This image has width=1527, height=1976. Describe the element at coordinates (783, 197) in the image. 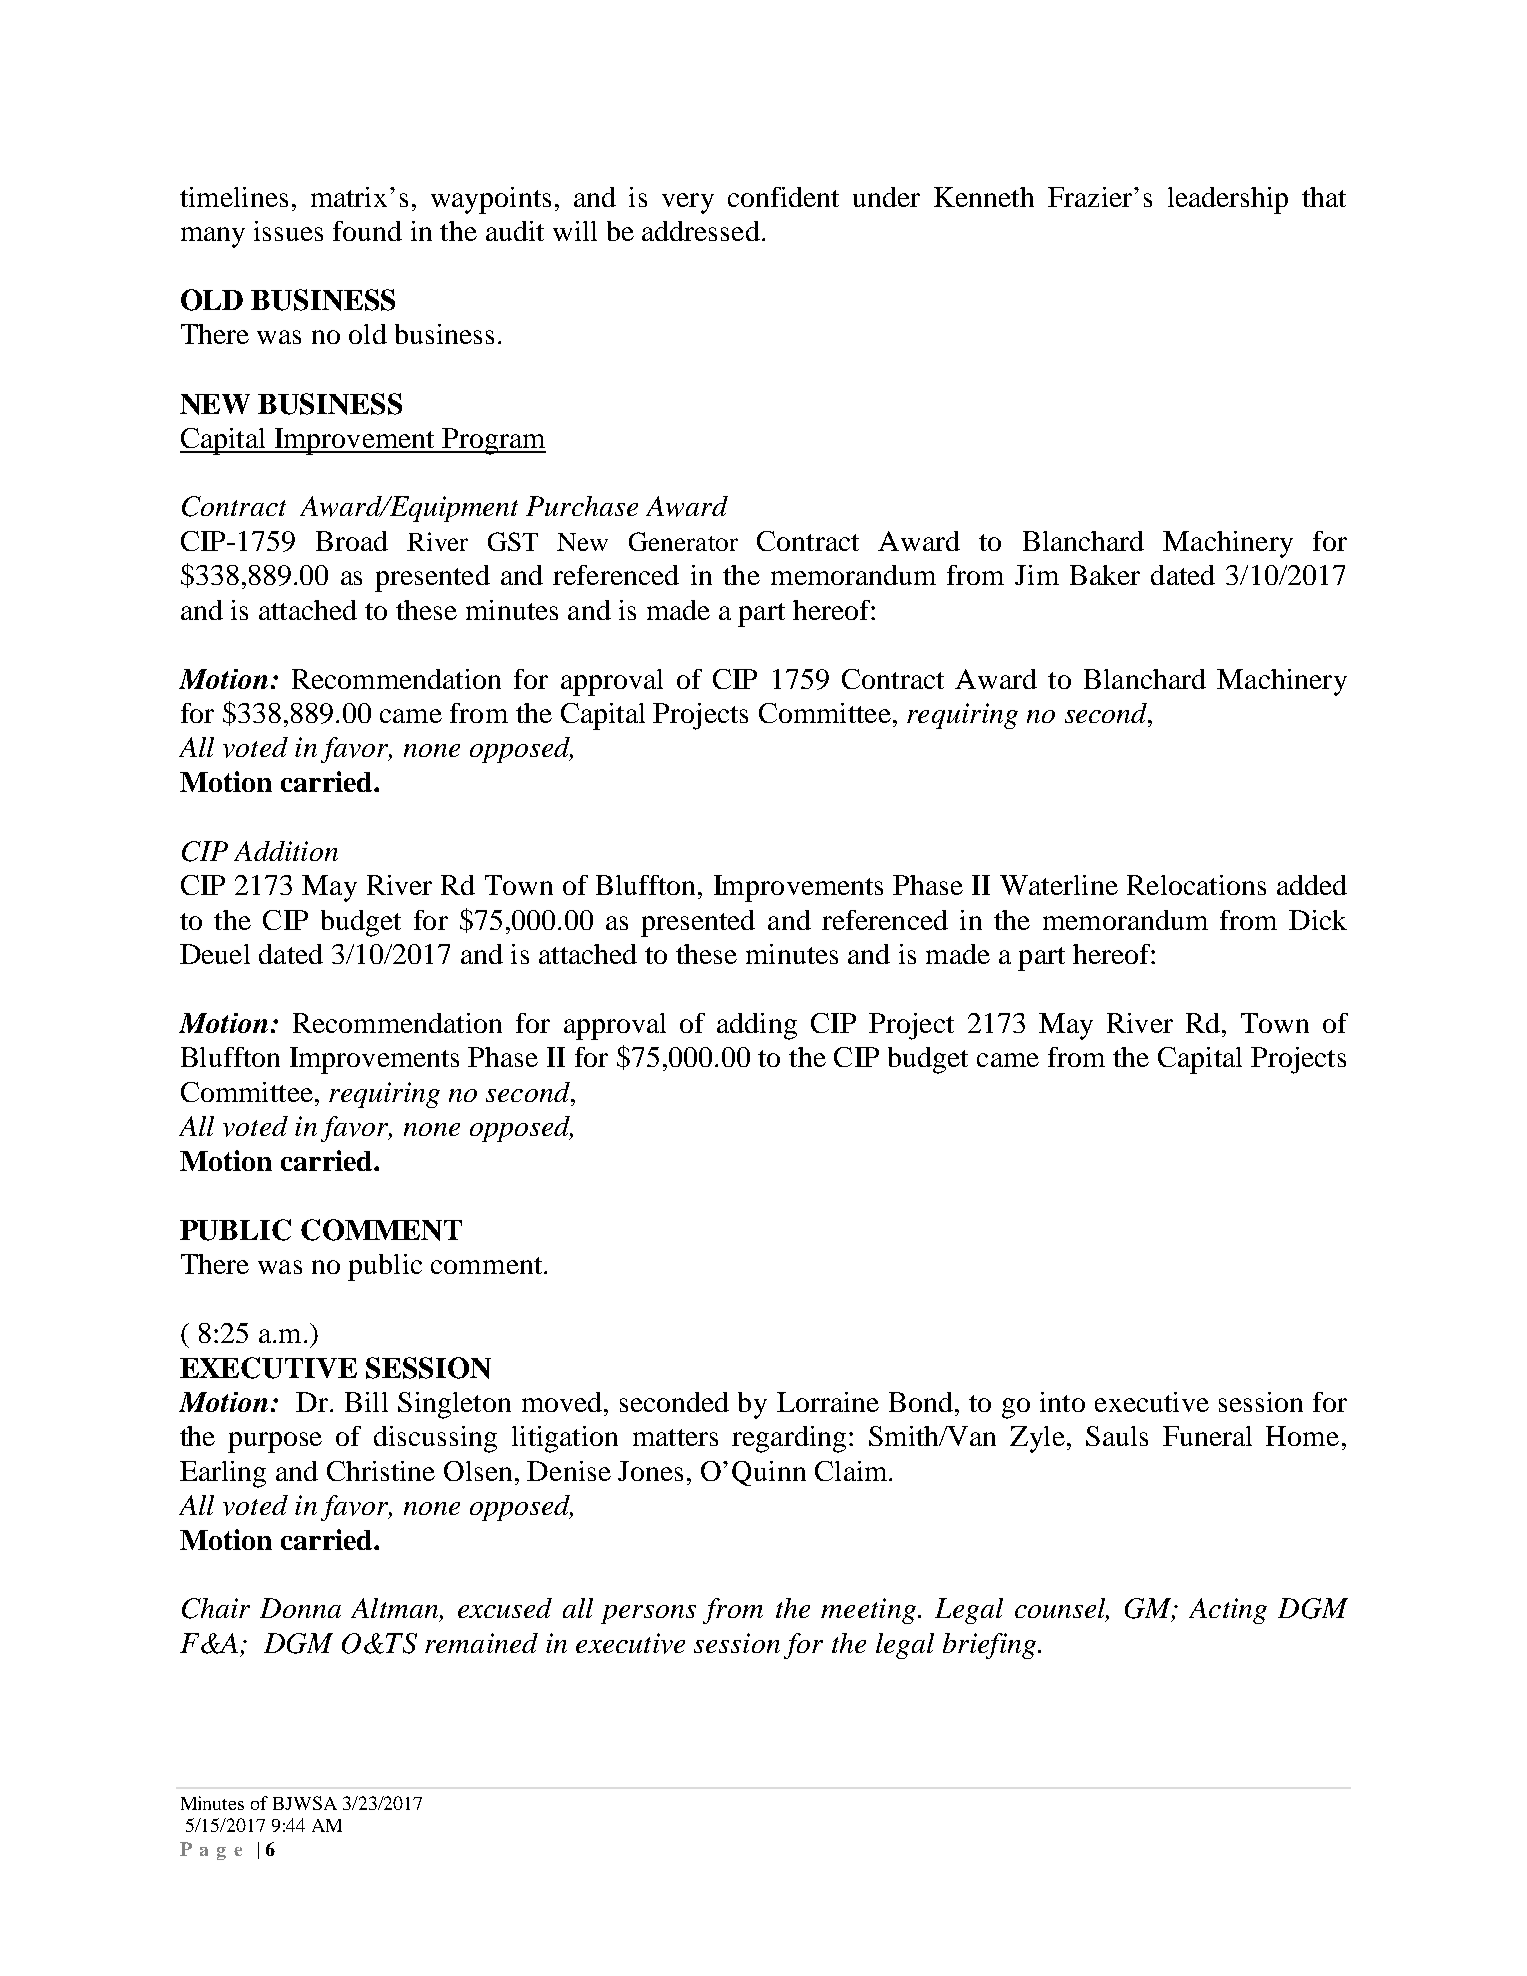

I see `confident` at that location.
